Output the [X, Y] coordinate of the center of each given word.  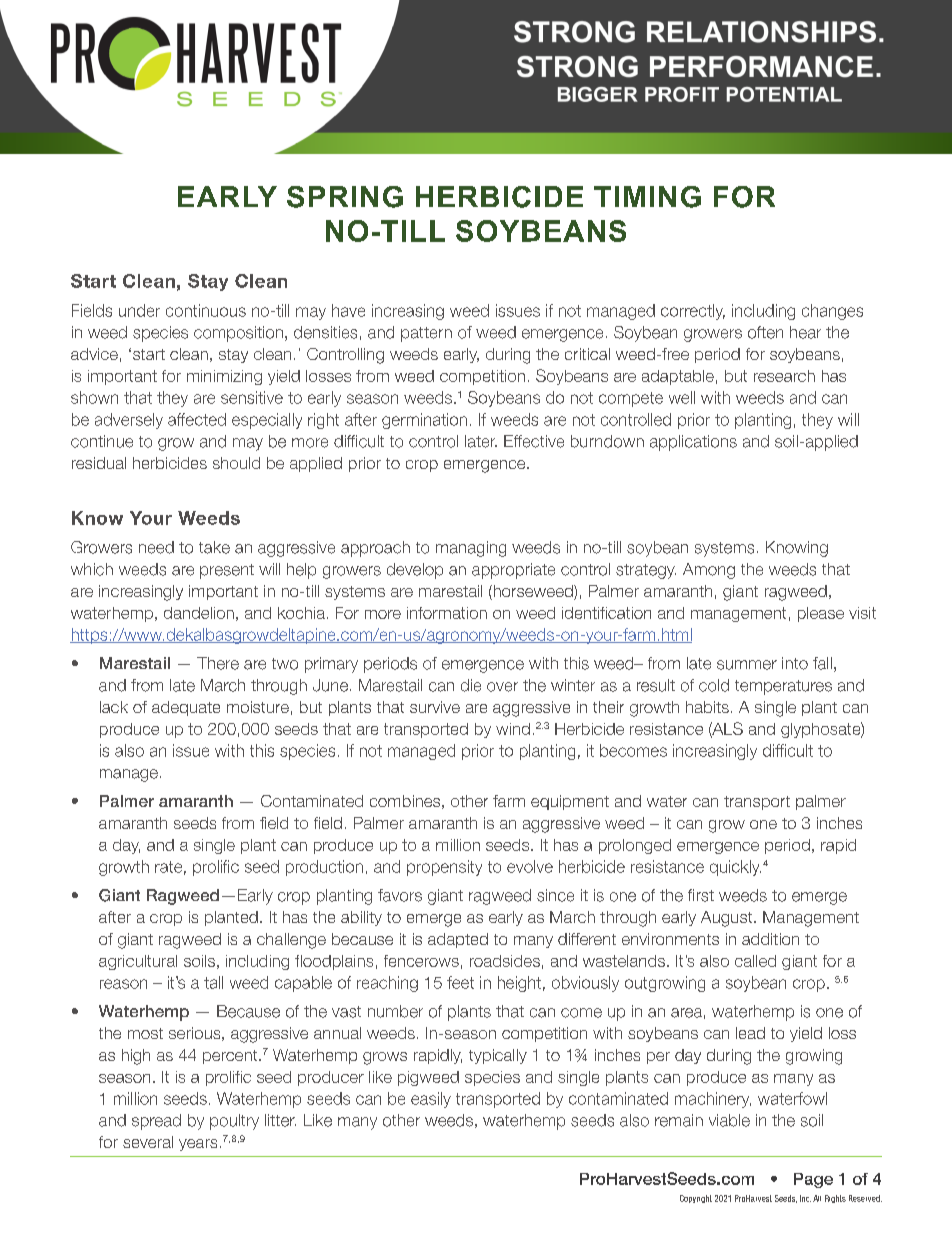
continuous [206, 310]
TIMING [647, 197]
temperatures [783, 687]
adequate [186, 708]
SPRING [345, 197]
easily [431, 1100]
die [471, 685]
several [148, 1142]
